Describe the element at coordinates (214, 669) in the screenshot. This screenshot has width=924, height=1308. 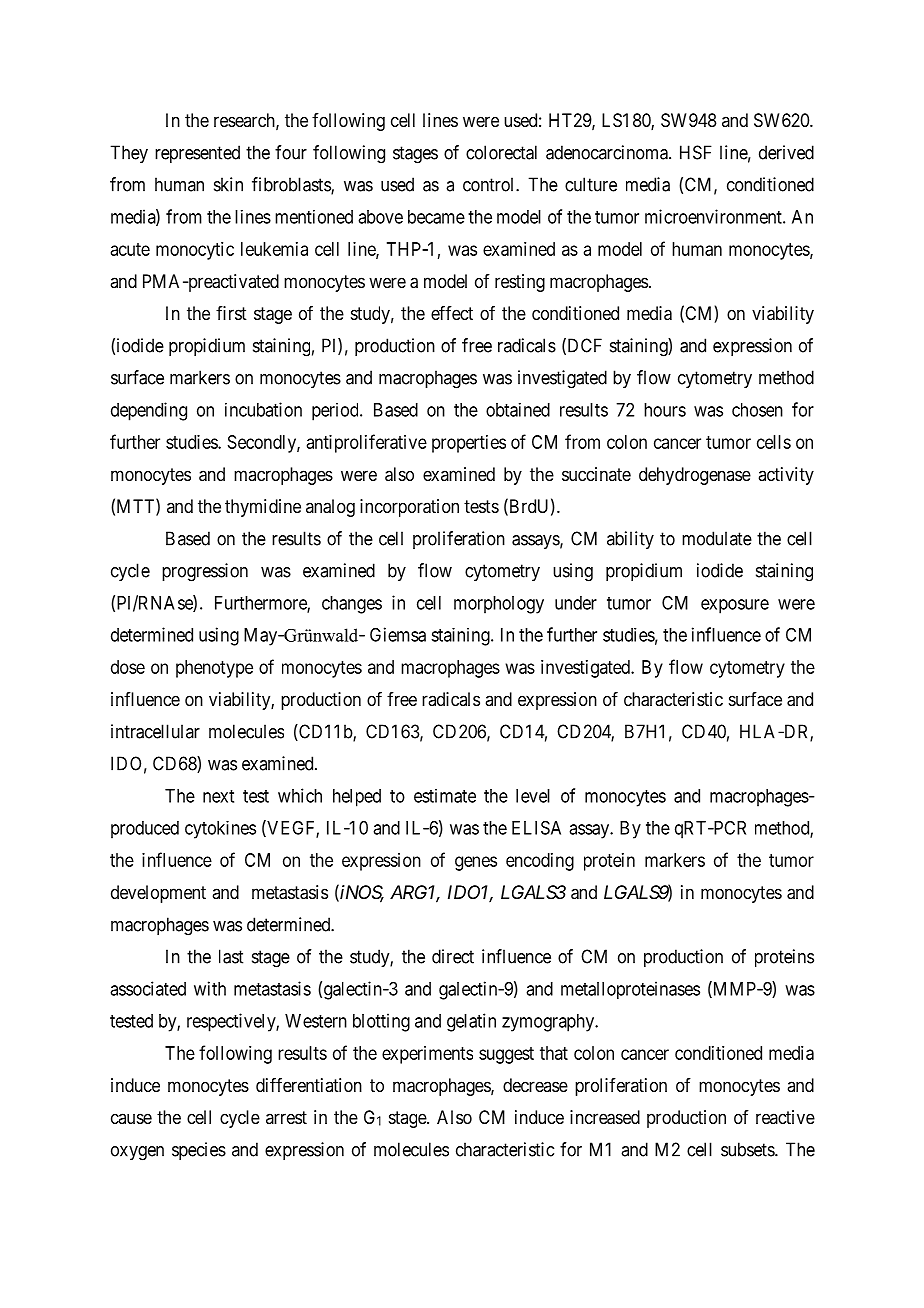
I see `phenotype` at that location.
